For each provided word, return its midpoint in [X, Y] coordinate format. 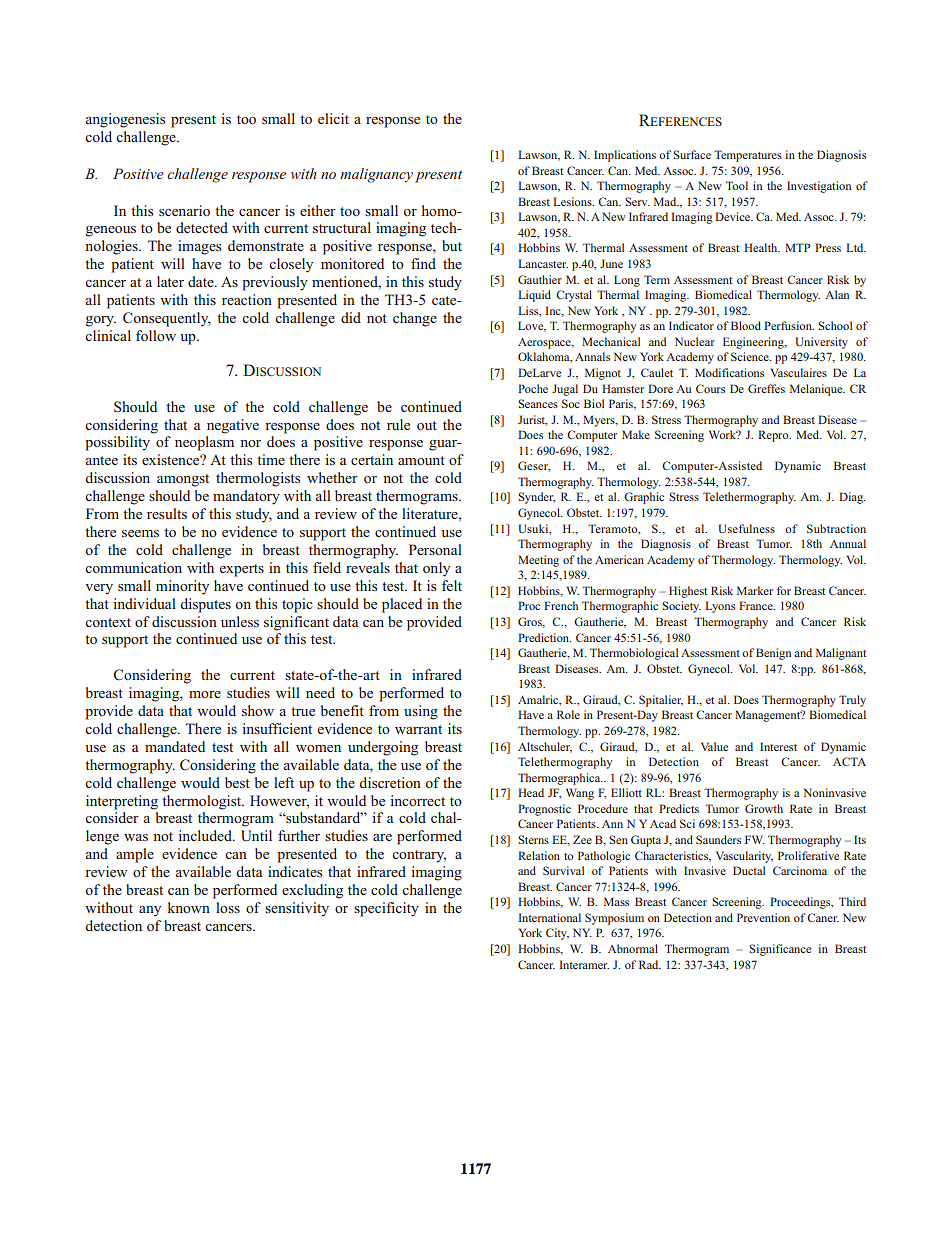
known [189, 907]
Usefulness [746, 528]
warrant [418, 729]
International [550, 917]
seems [140, 533]
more [205, 694]
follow [156, 335]
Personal [435, 549]
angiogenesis [125, 120]
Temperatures [748, 156]
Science [751, 356]
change [415, 319]
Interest [778, 746]
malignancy [376, 175]
